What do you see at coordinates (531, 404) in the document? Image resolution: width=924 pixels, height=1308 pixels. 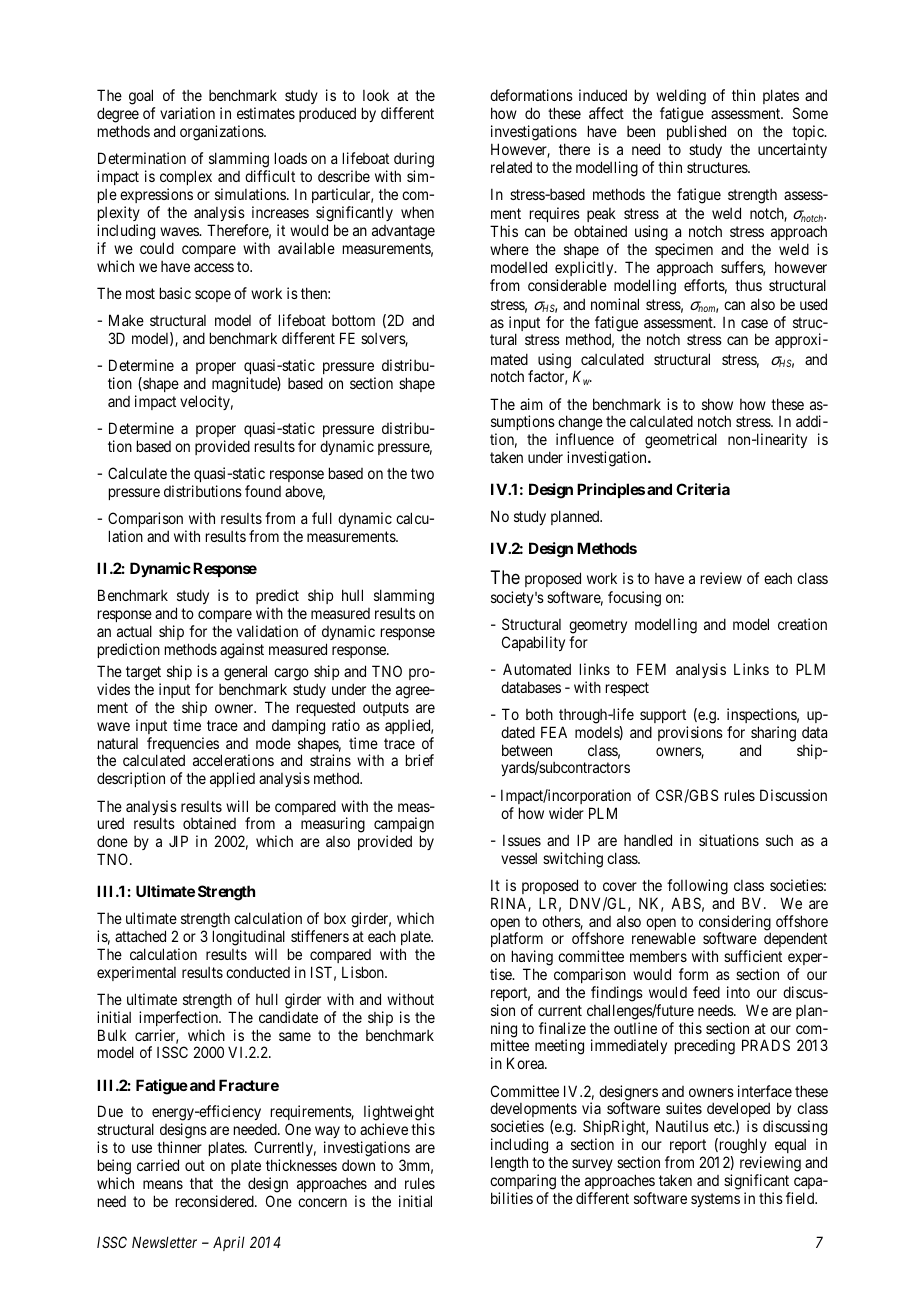 I see `aim` at bounding box center [531, 404].
